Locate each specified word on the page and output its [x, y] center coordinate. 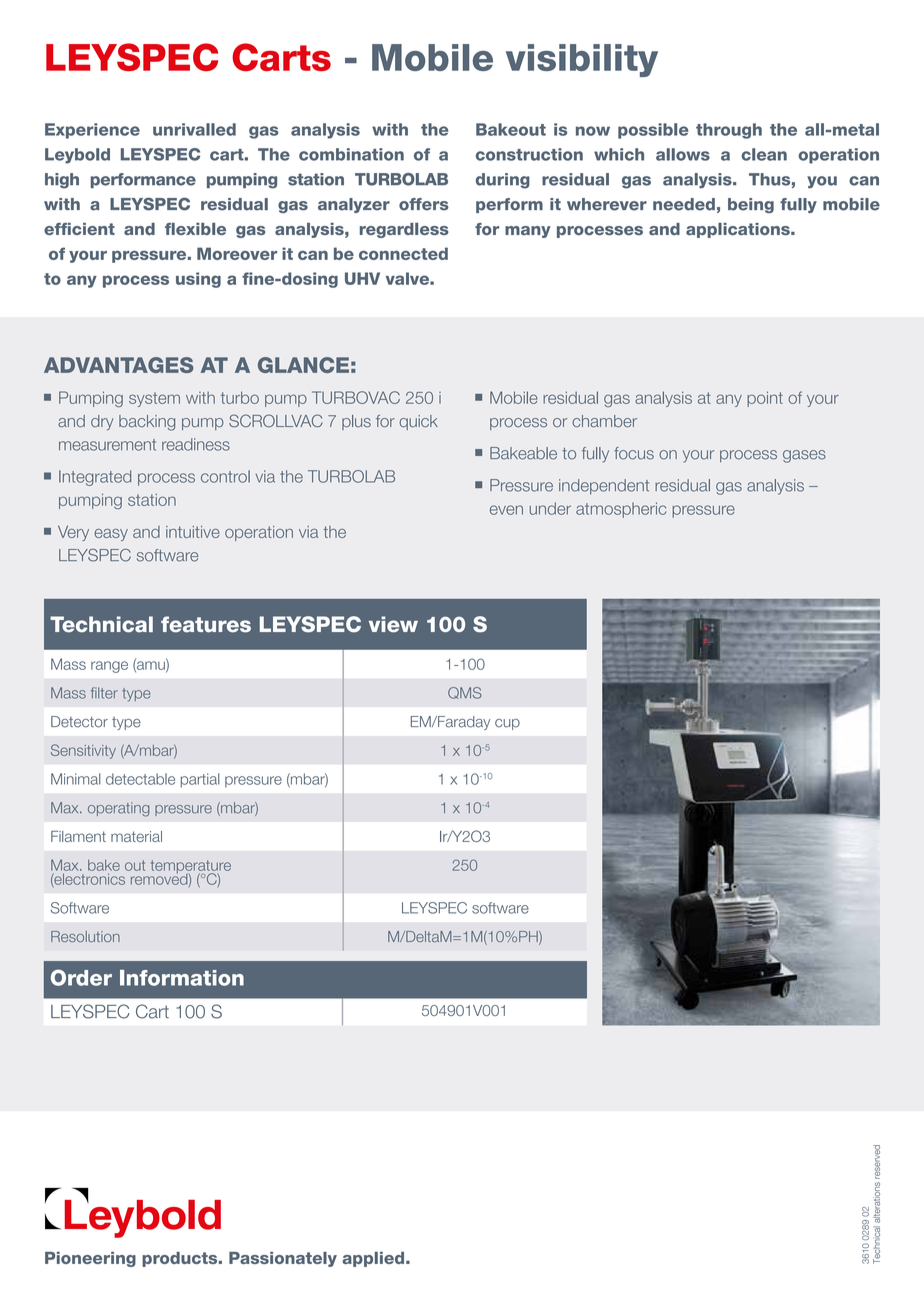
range [109, 667]
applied [374, 1259]
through [729, 131]
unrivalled [194, 129]
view [393, 624]
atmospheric [621, 510]
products [181, 1259]
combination [351, 154]
